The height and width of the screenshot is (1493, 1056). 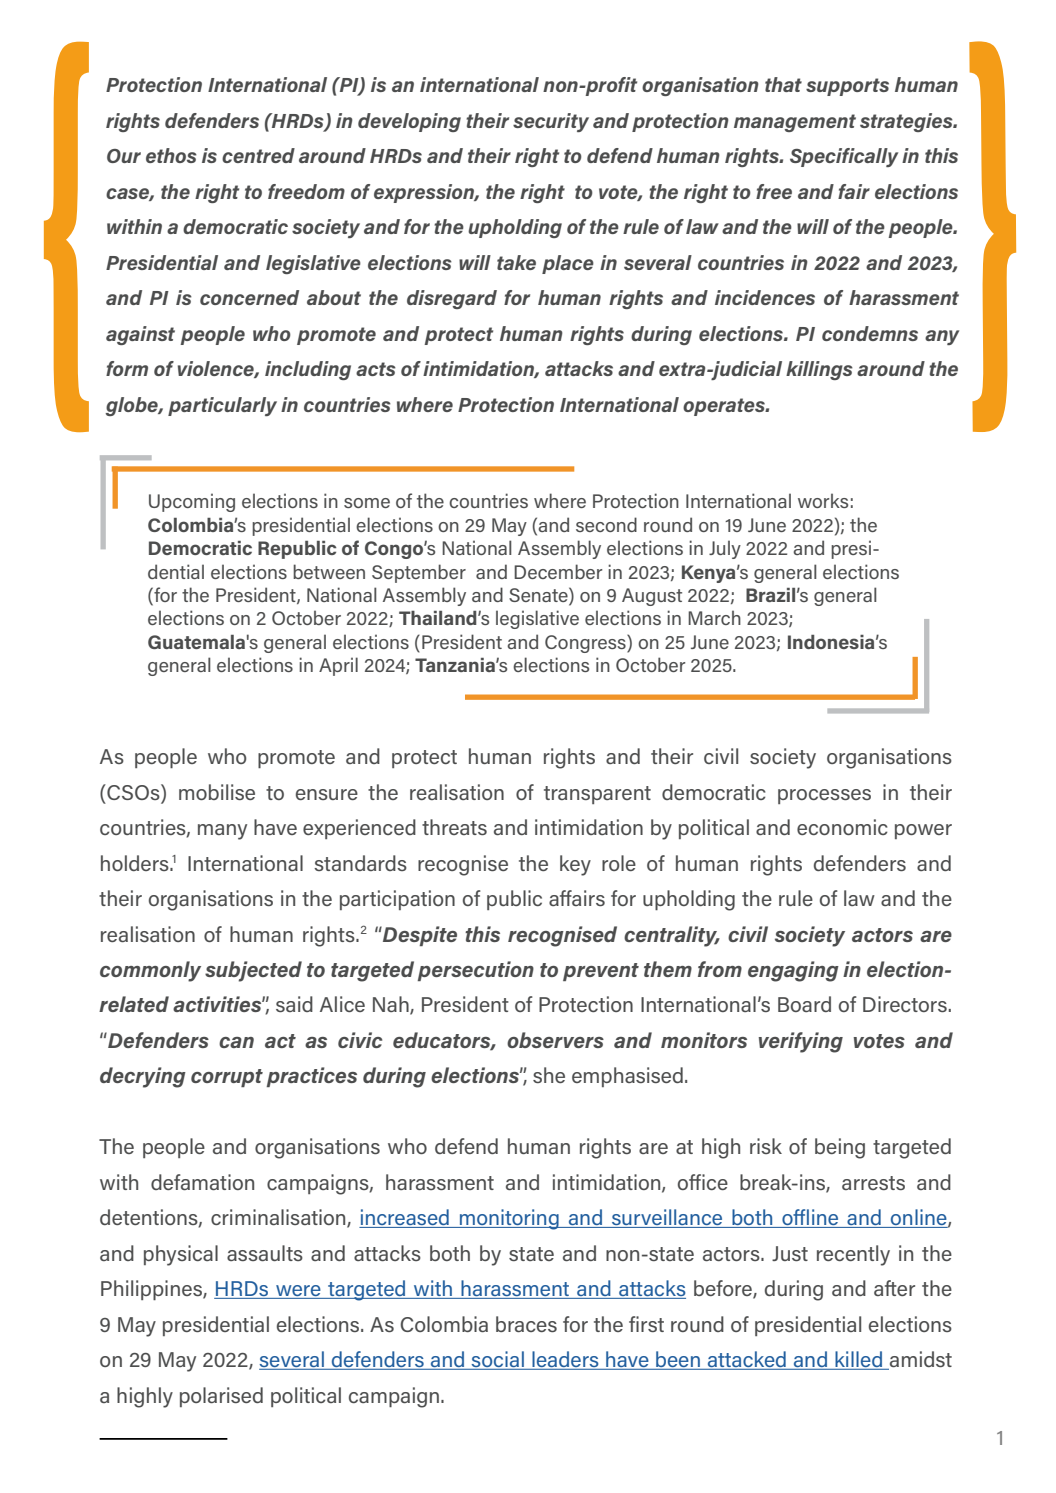 What do you see at coordinates (606, 524) in the screenshot?
I see `second` at bounding box center [606, 524].
